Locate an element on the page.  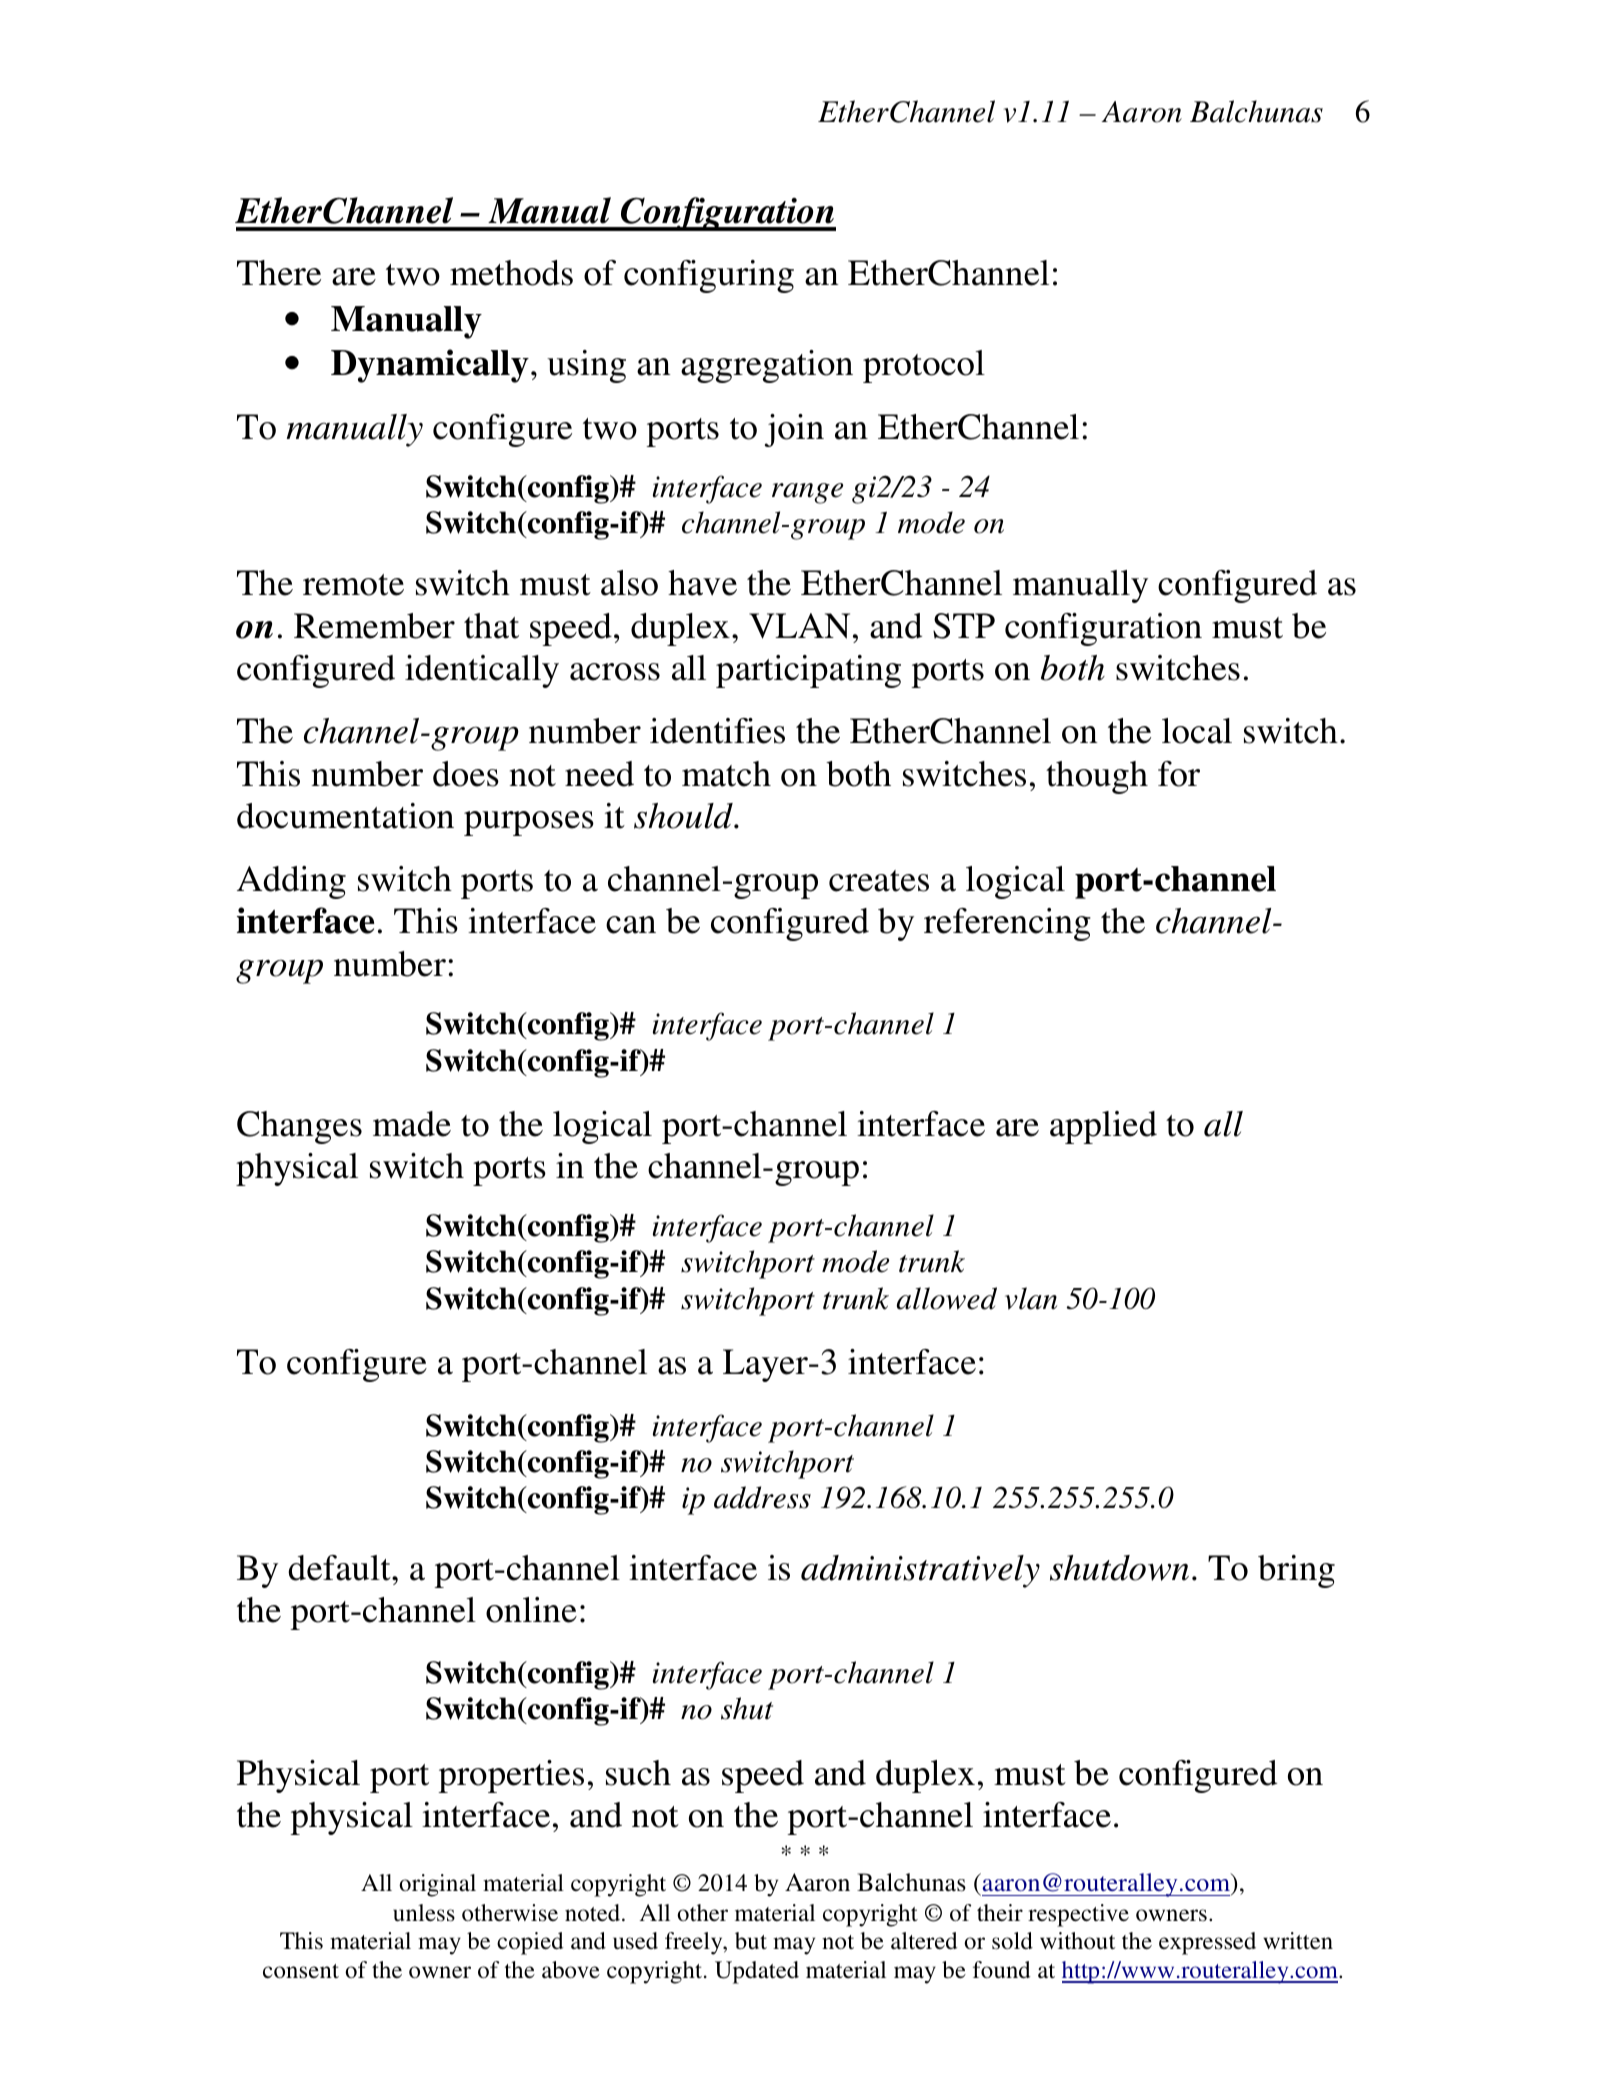
but is located at coordinates (751, 1941).
